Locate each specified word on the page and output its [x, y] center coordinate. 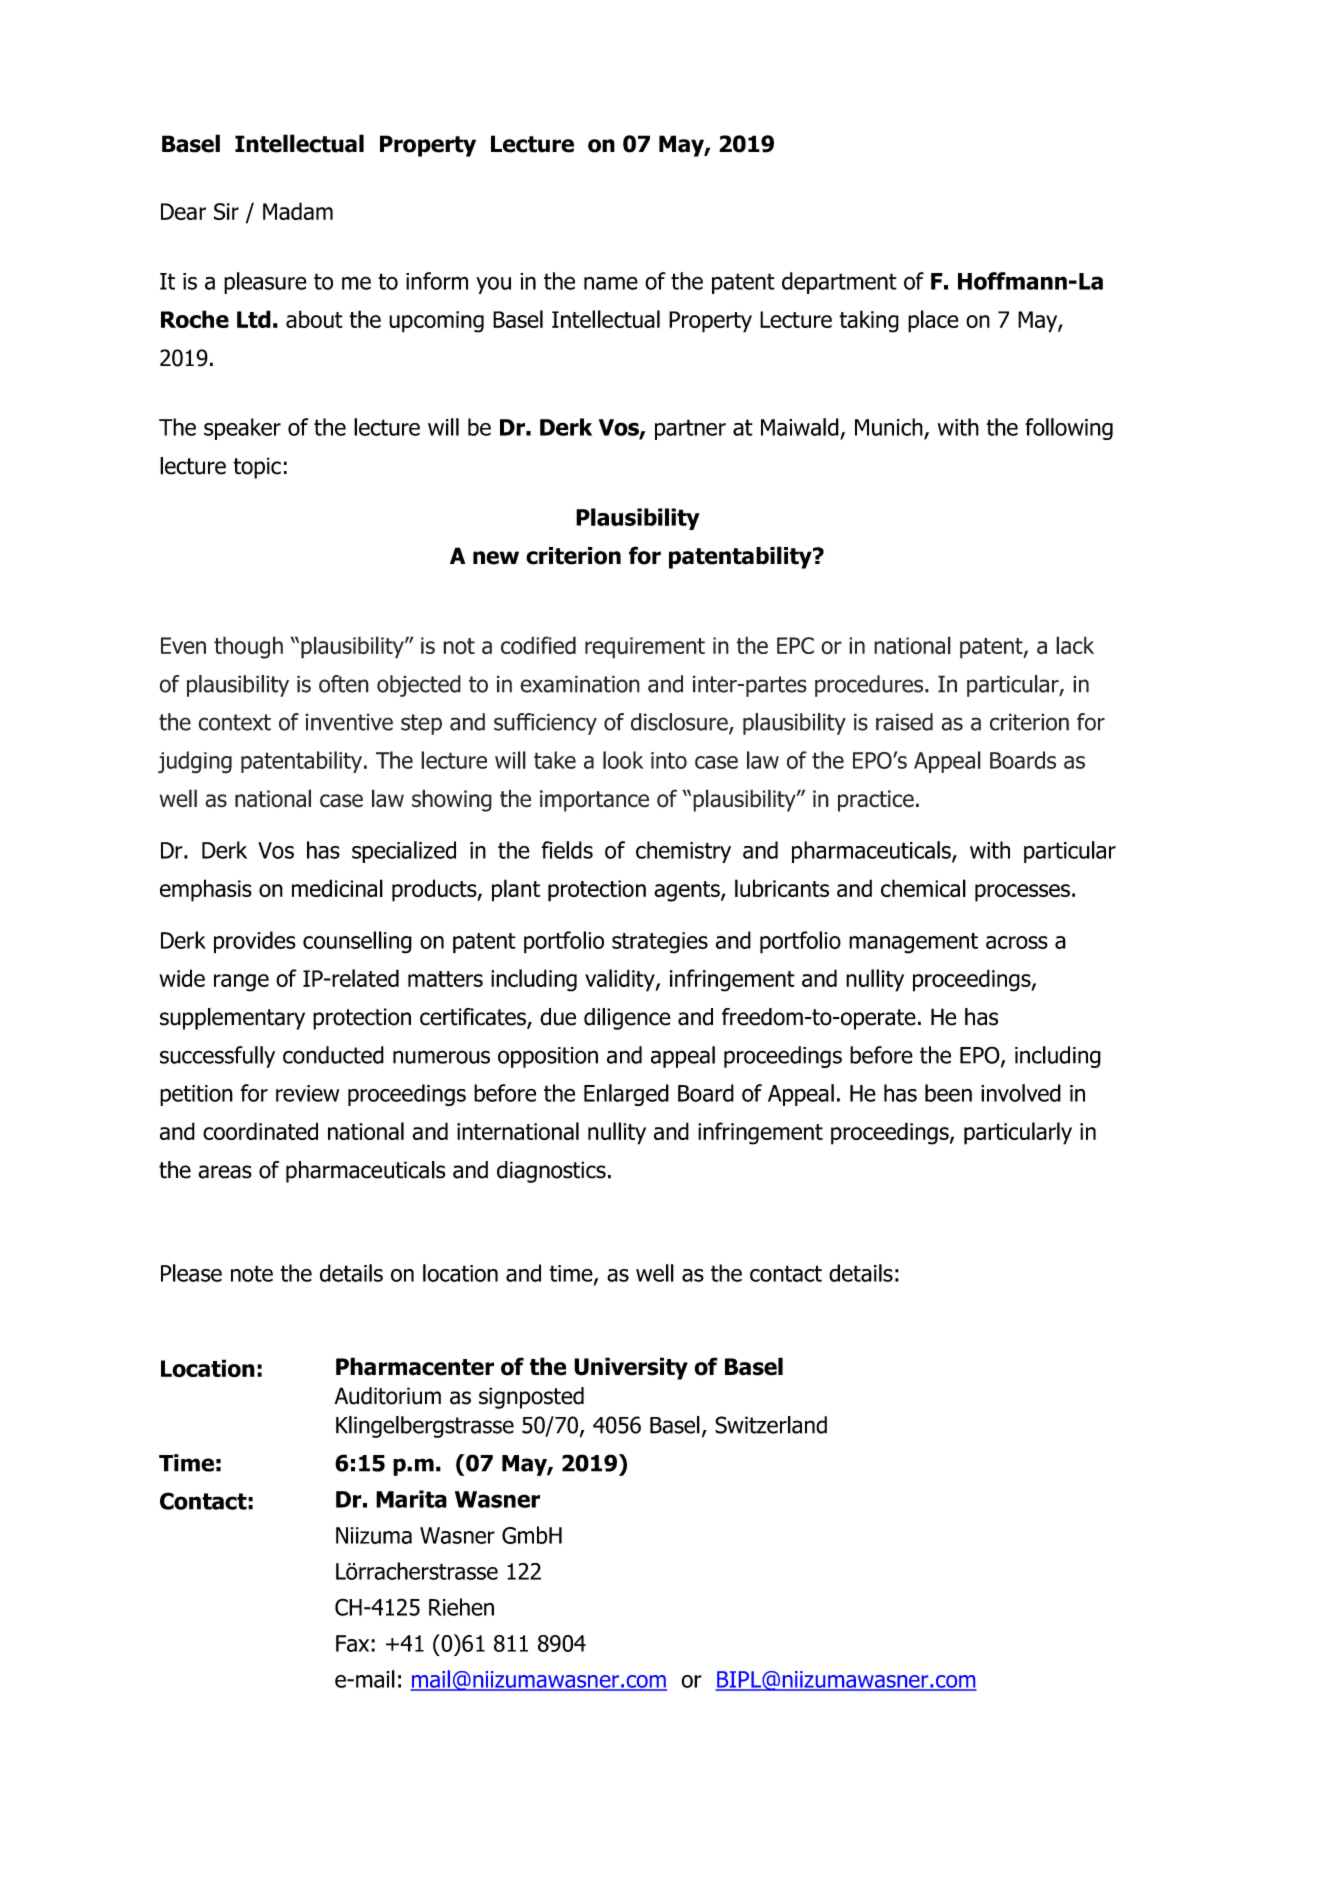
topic [257, 468]
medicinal [337, 888]
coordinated [260, 1131]
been [948, 1093]
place [933, 321]
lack [1075, 645]
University [631, 1368]
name [611, 283]
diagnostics [551, 1172]
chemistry [683, 852]
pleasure [265, 283]
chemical [923, 888]
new [496, 558]
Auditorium [387, 1396]
